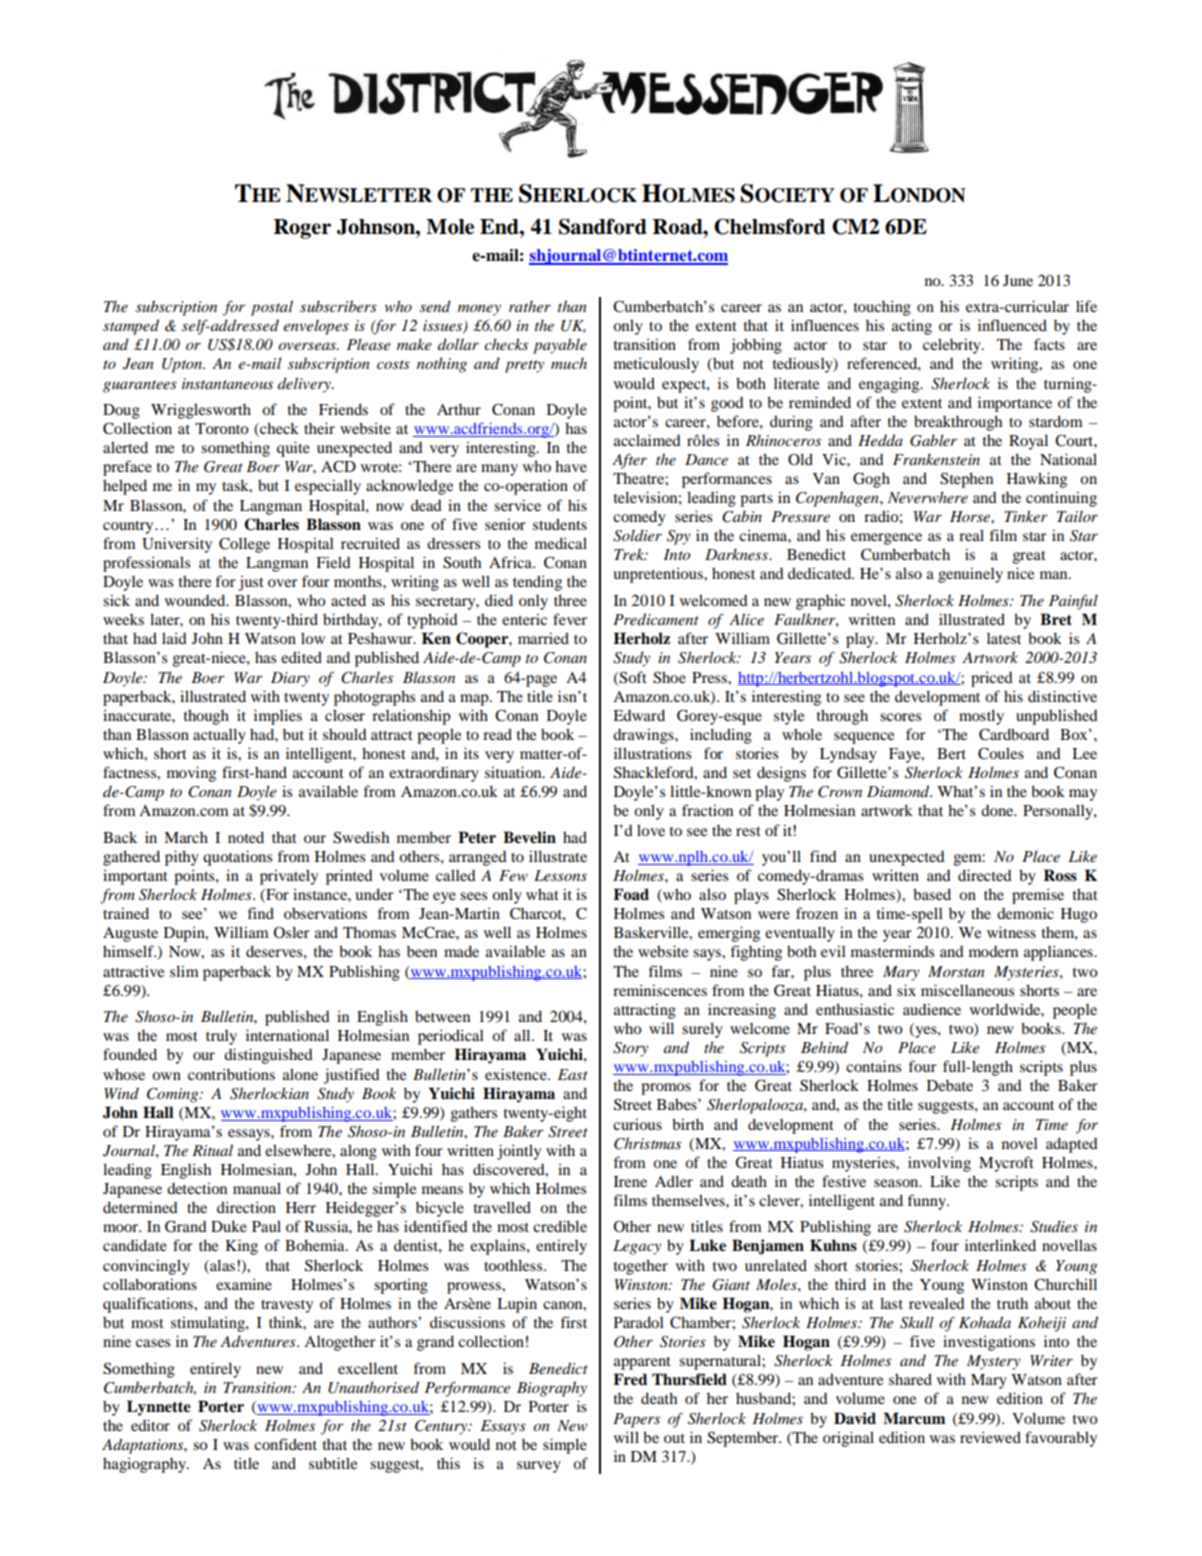 The height and width of the screenshot is (1556, 1202). Describe the element at coordinates (530, 306) in the screenshot. I see `rather` at that location.
